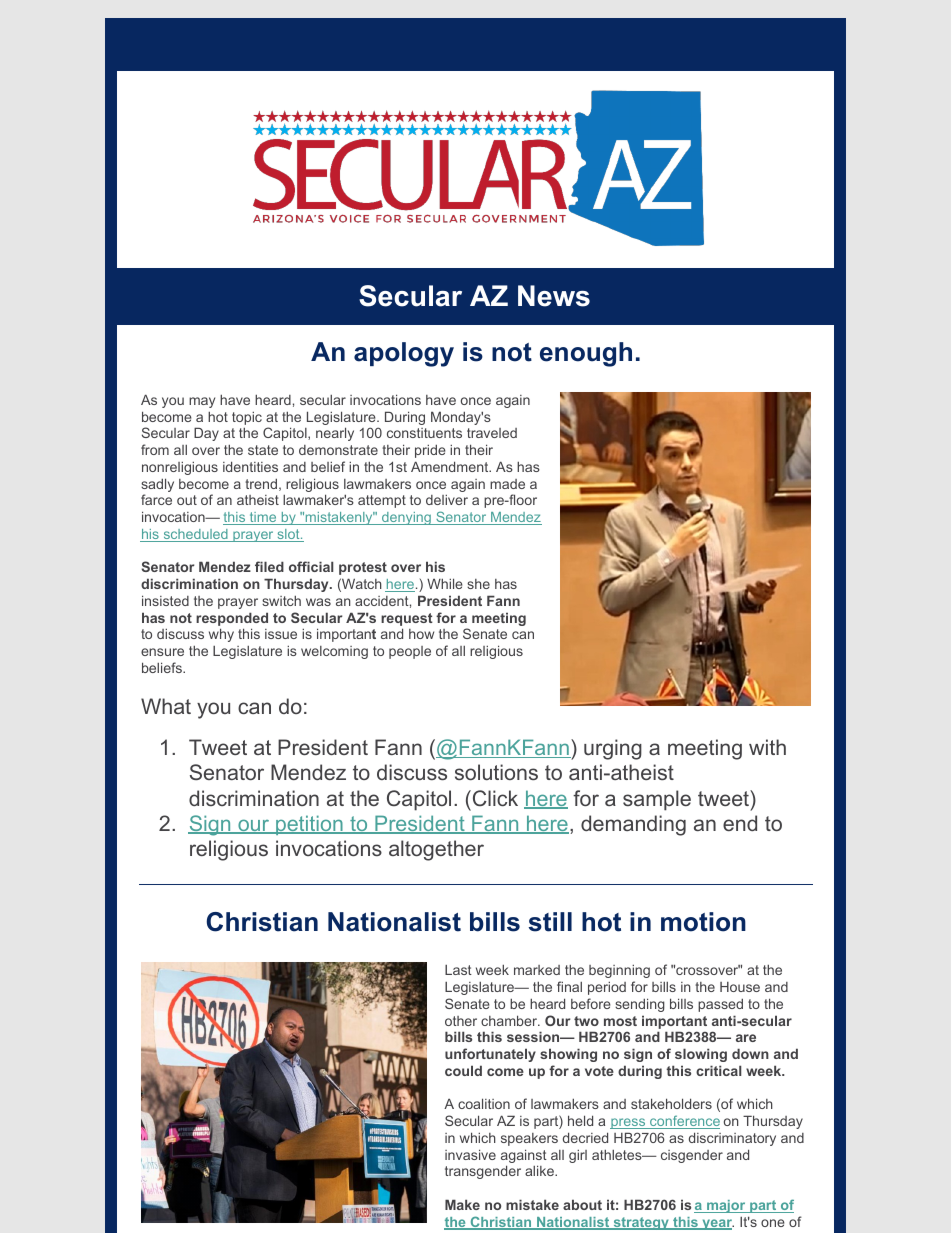 This document has height=1233, width=952. What do you see at coordinates (202, 402) in the document?
I see `may` at bounding box center [202, 402].
